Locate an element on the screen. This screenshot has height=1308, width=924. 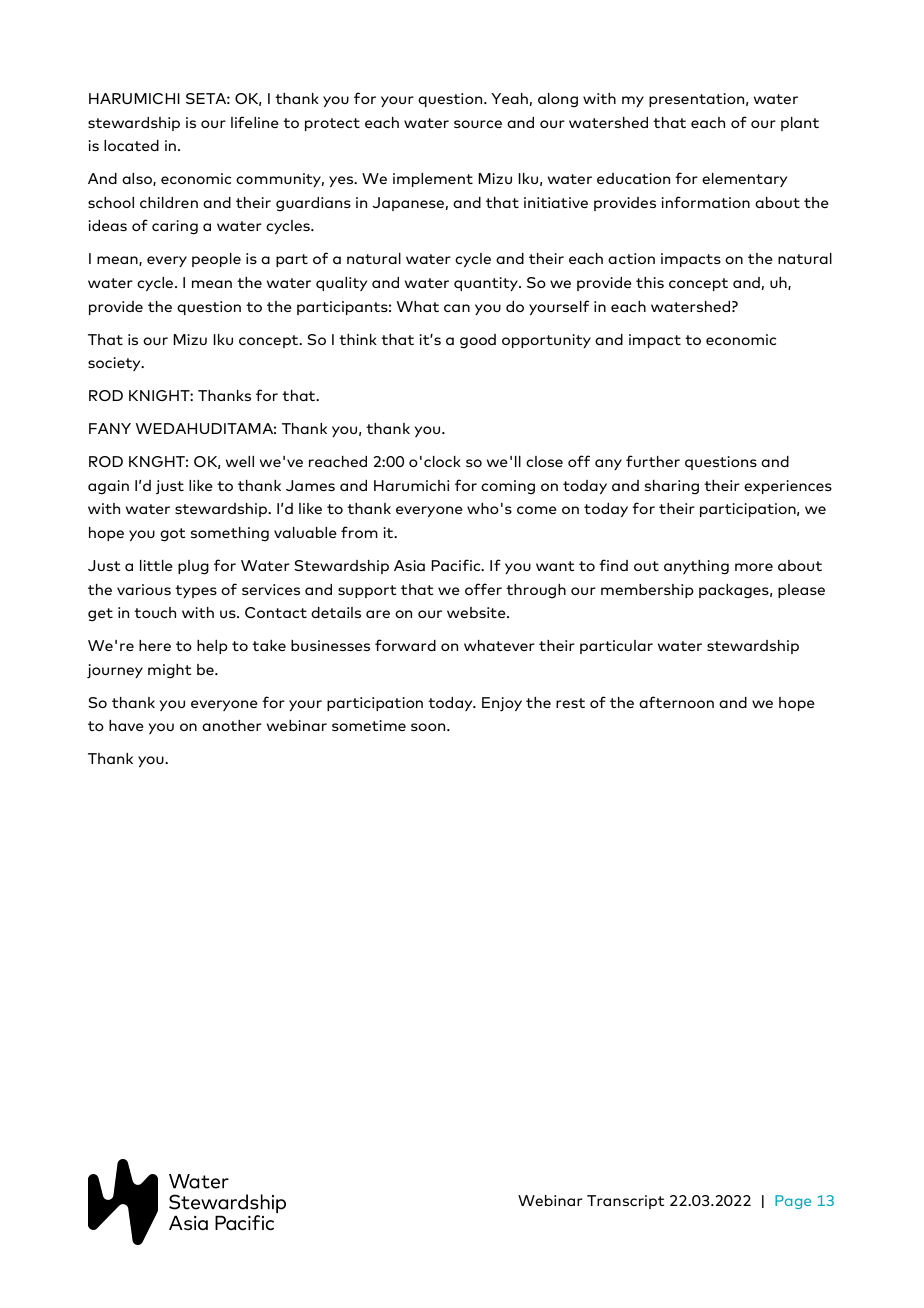
located is located at coordinates (131, 145).
